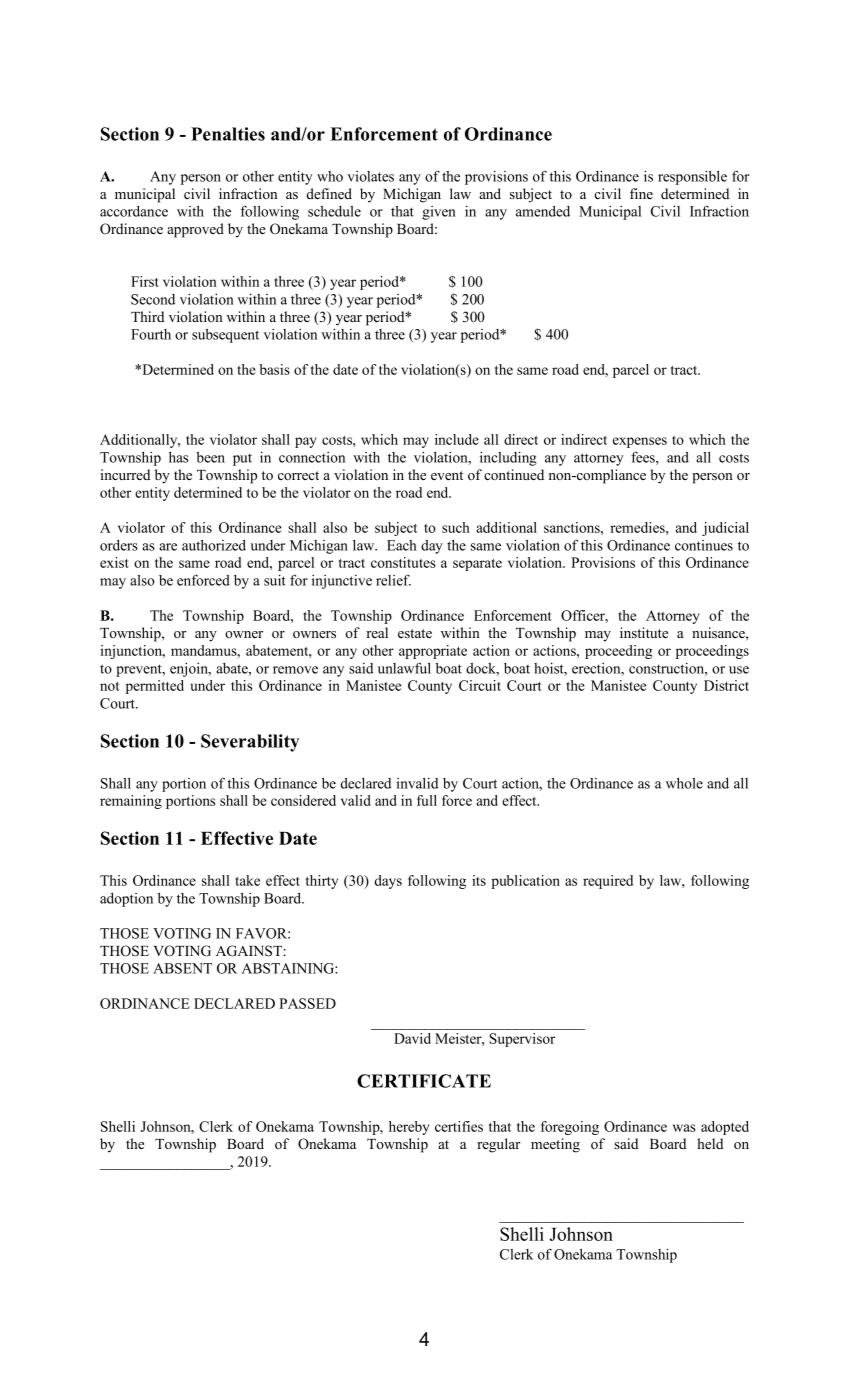 Image resolution: width=849 pixels, height=1400 pixels. Describe the element at coordinates (644, 632) in the screenshot. I see `institute` at that location.
